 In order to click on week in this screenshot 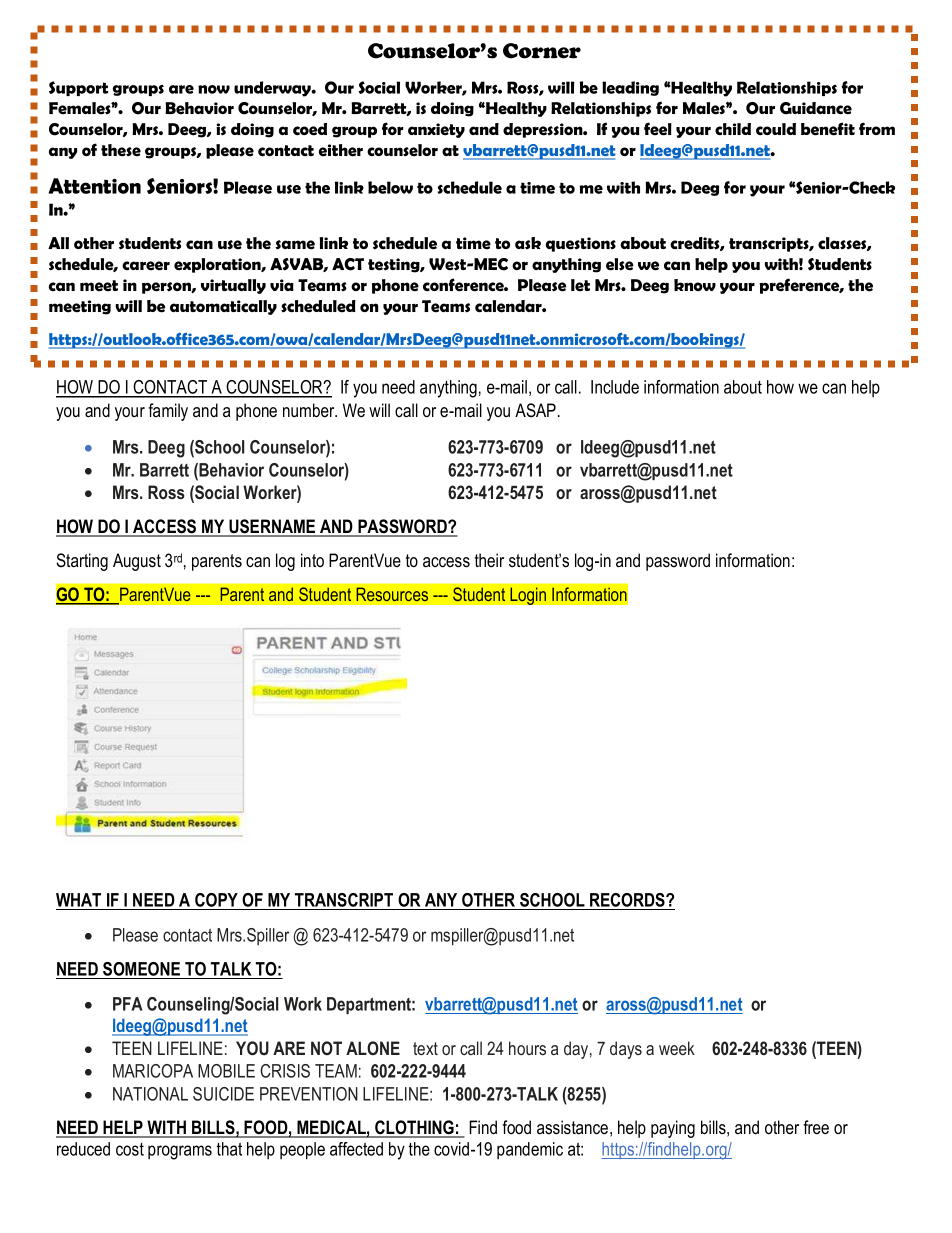, I will do `click(677, 1048)`.
